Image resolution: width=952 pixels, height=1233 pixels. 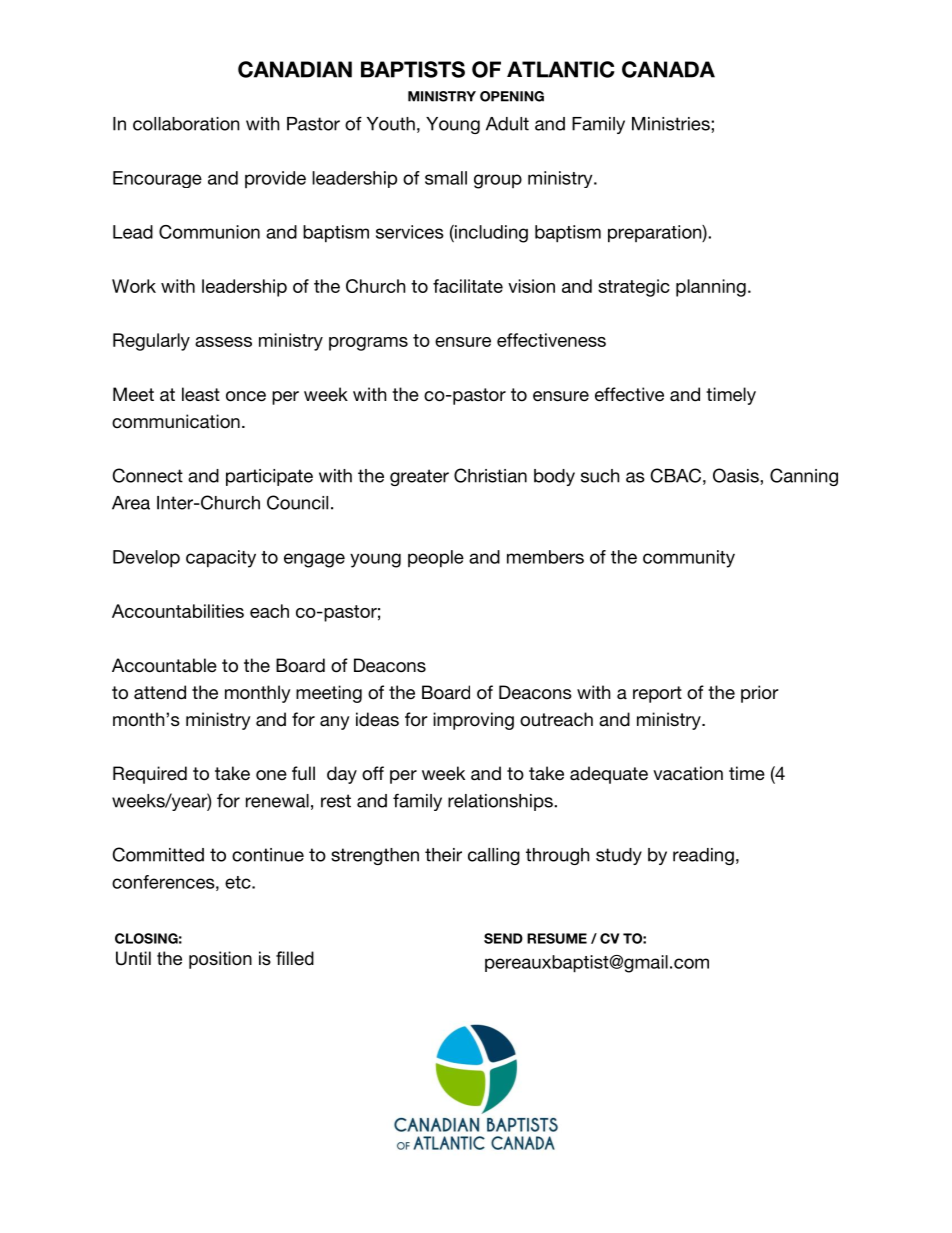 What do you see at coordinates (760, 694) in the document?
I see `prior` at bounding box center [760, 694].
